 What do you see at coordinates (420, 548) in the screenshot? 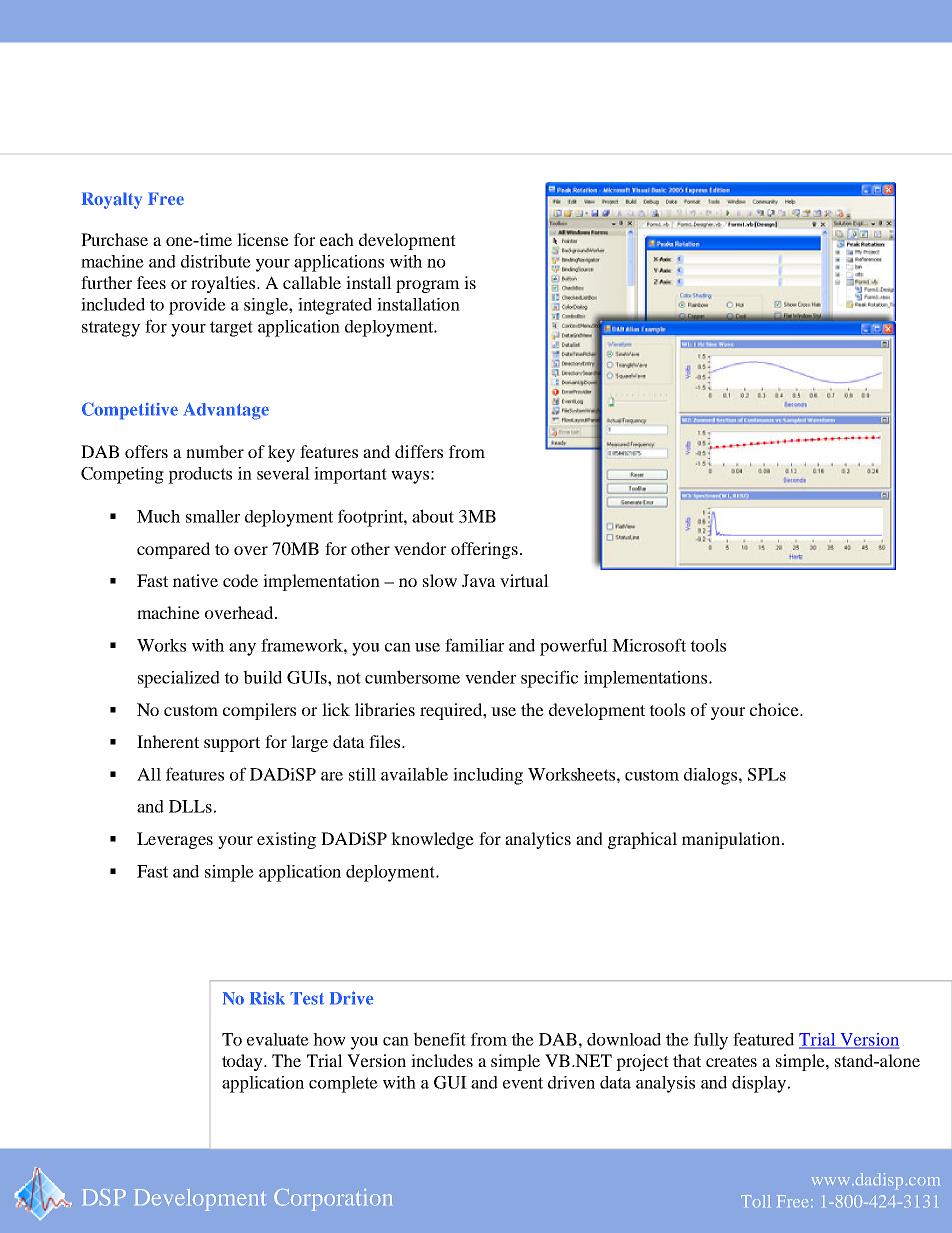
I see `vendor` at bounding box center [420, 548].
